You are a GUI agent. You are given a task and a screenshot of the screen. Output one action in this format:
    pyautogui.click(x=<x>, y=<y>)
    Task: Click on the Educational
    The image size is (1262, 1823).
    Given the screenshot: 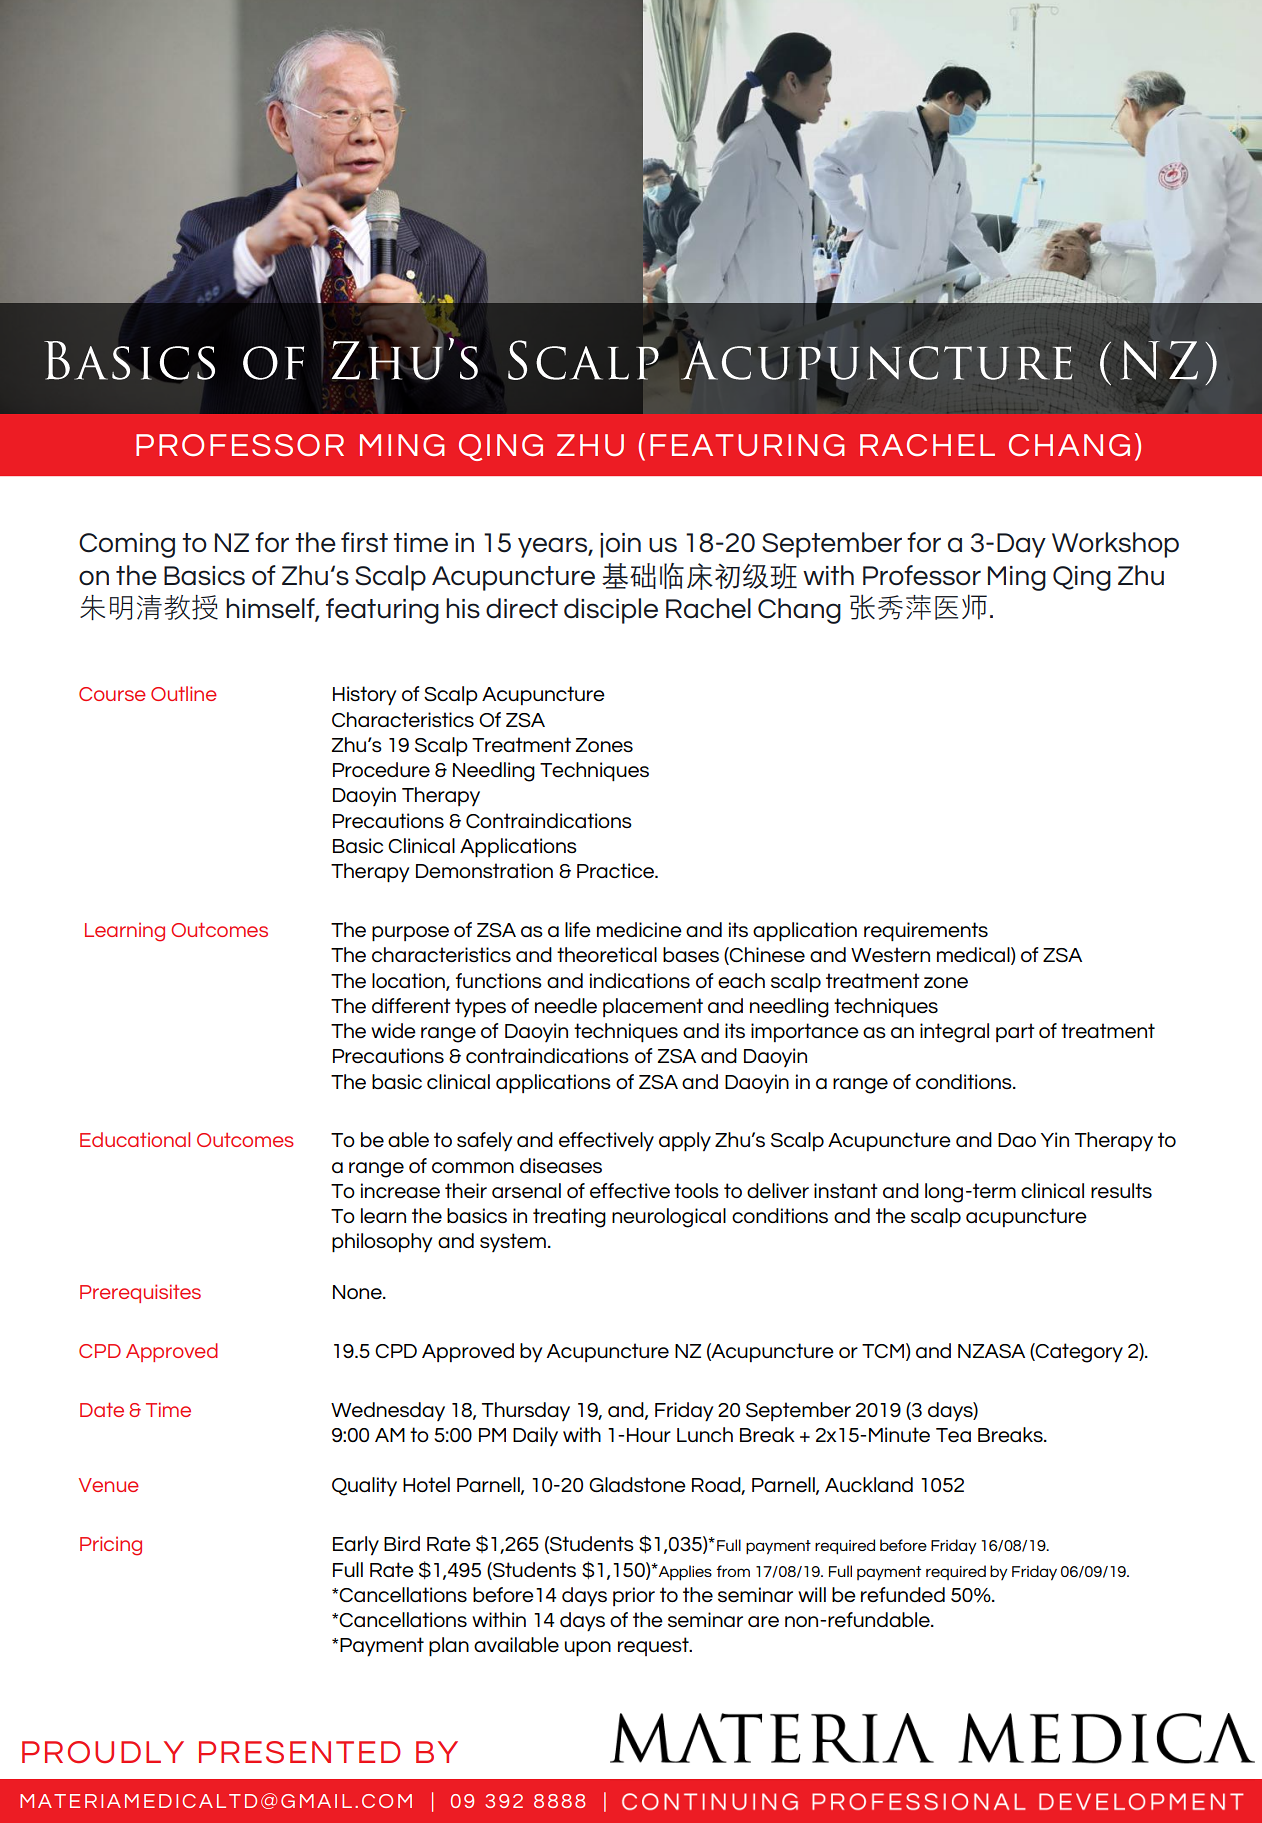 What is the action you would take?
    pyautogui.click(x=135, y=1139)
